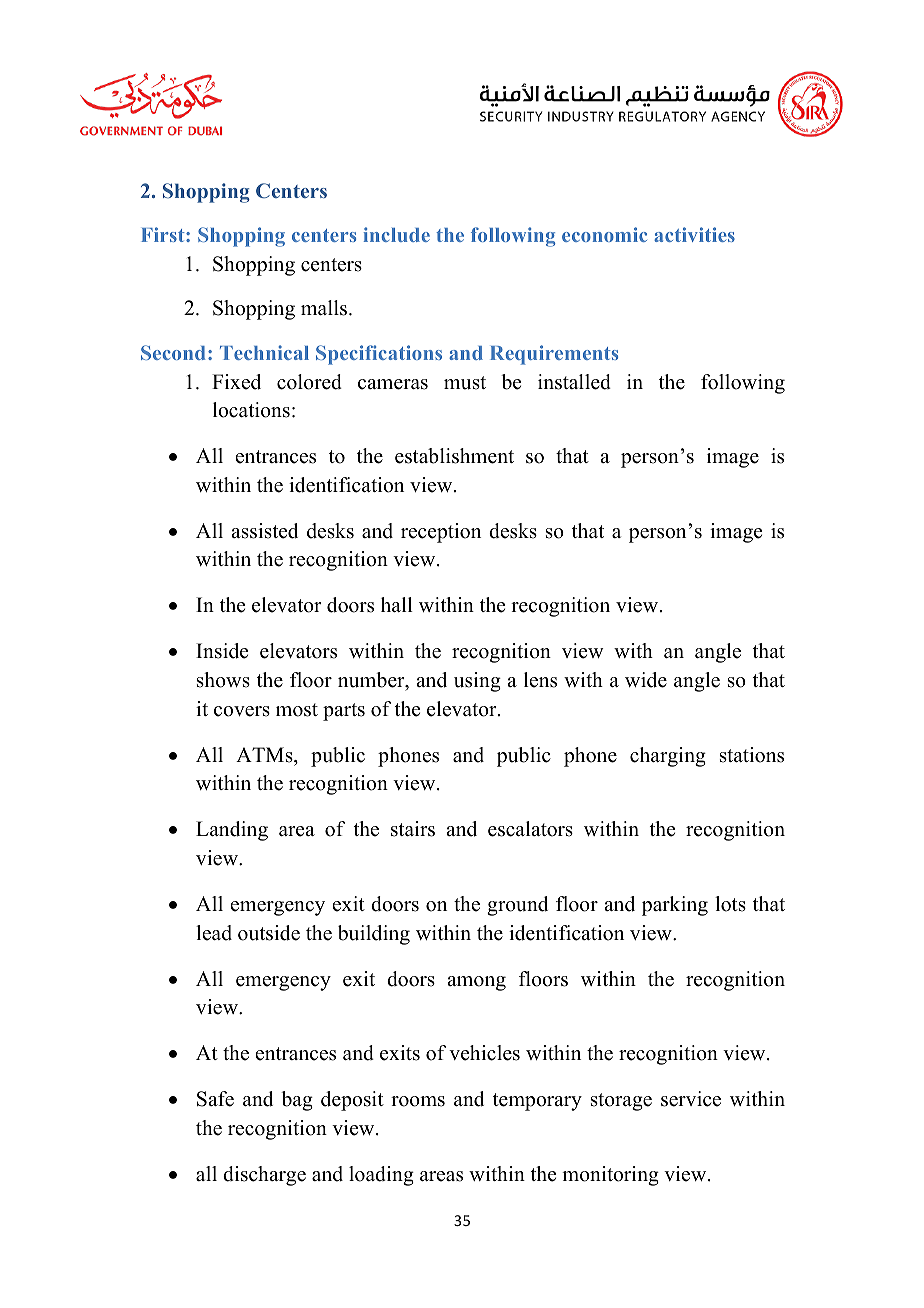 The height and width of the page is (1308, 924). I want to click on activities, so click(694, 234).
